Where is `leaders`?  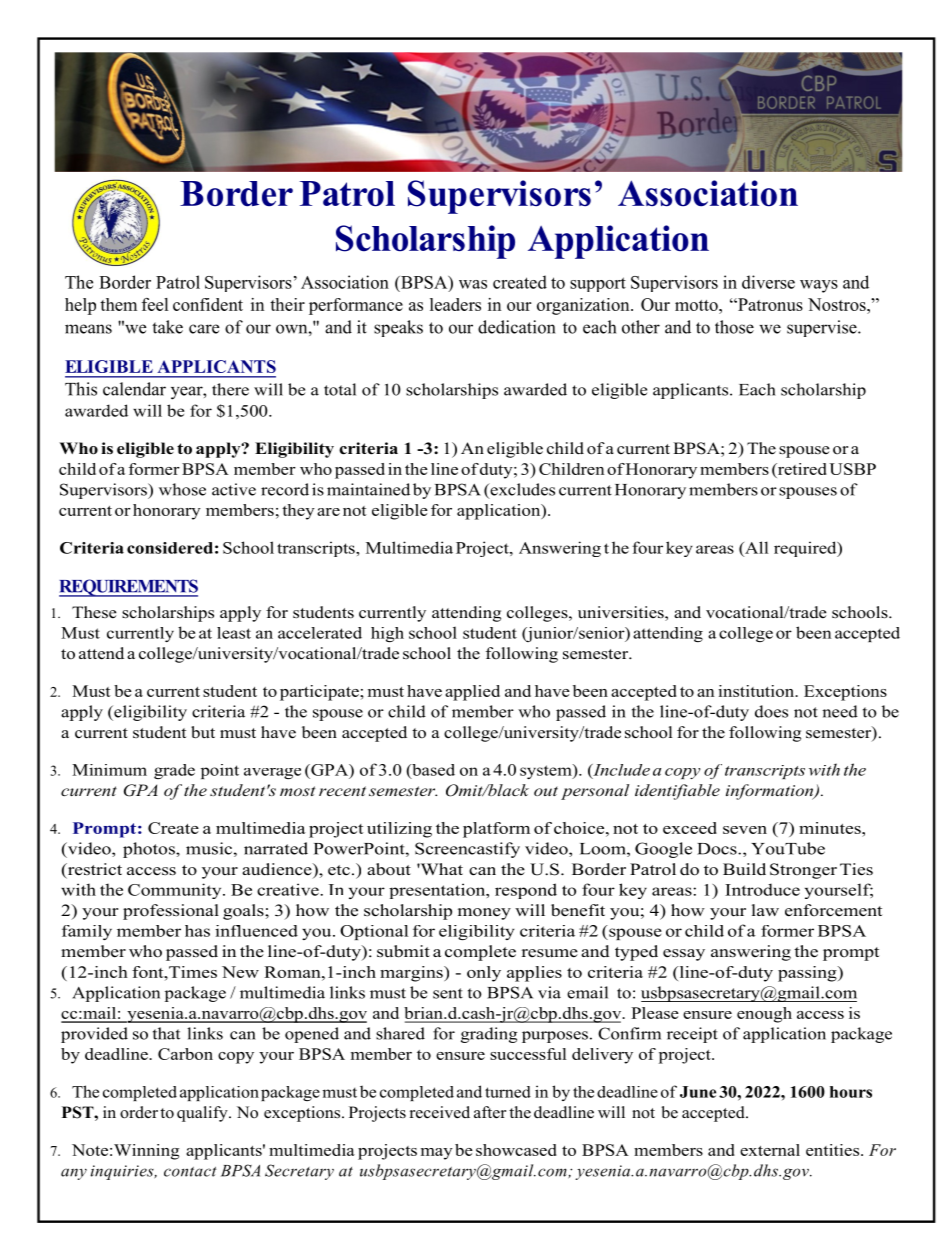
leaders is located at coordinates (455, 304).
